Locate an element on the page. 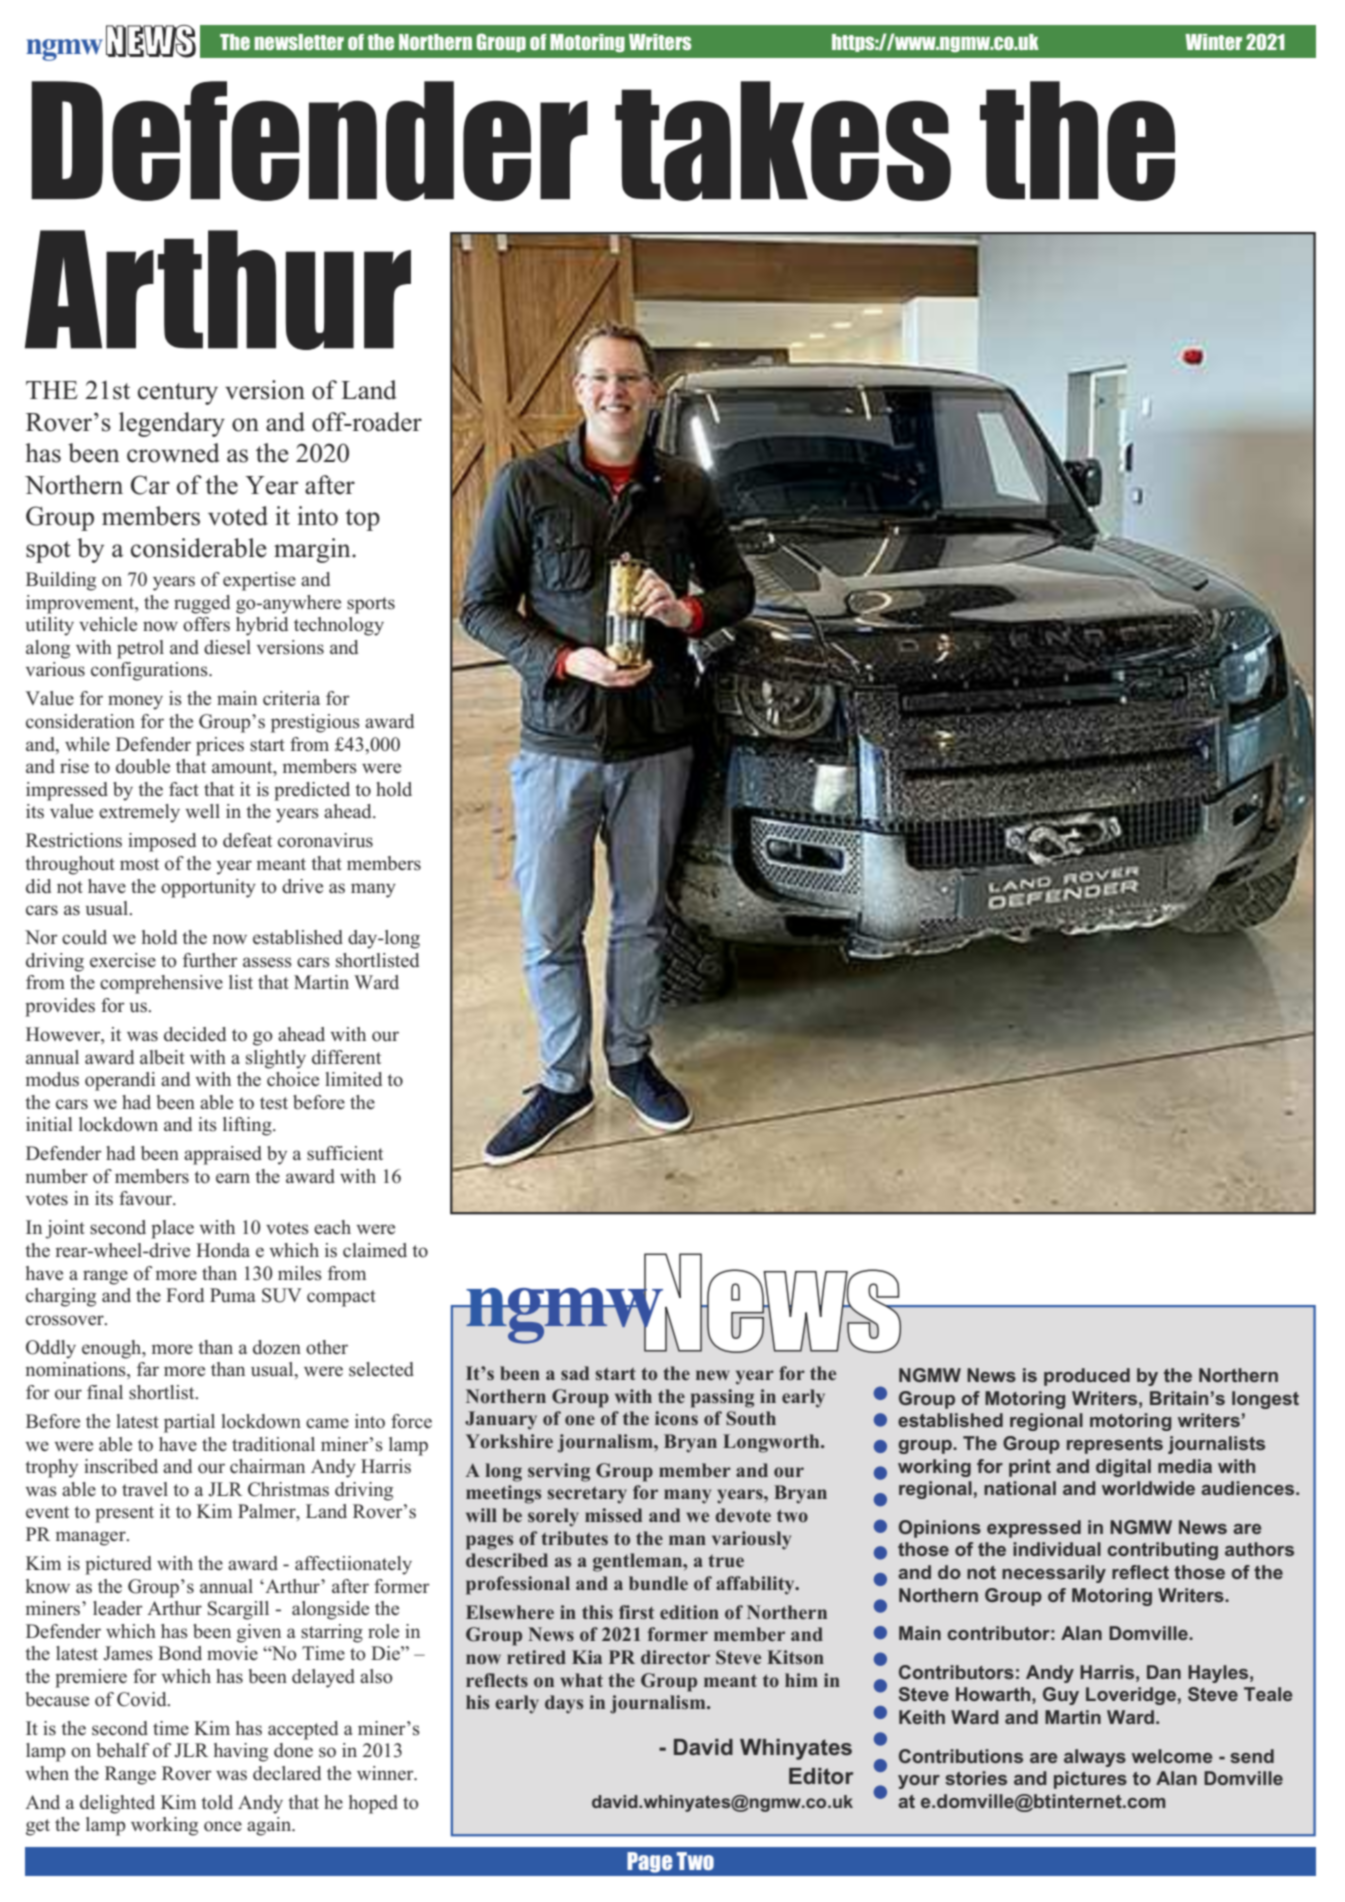 The width and height of the image is (1345, 1902). century is located at coordinates (178, 394).
